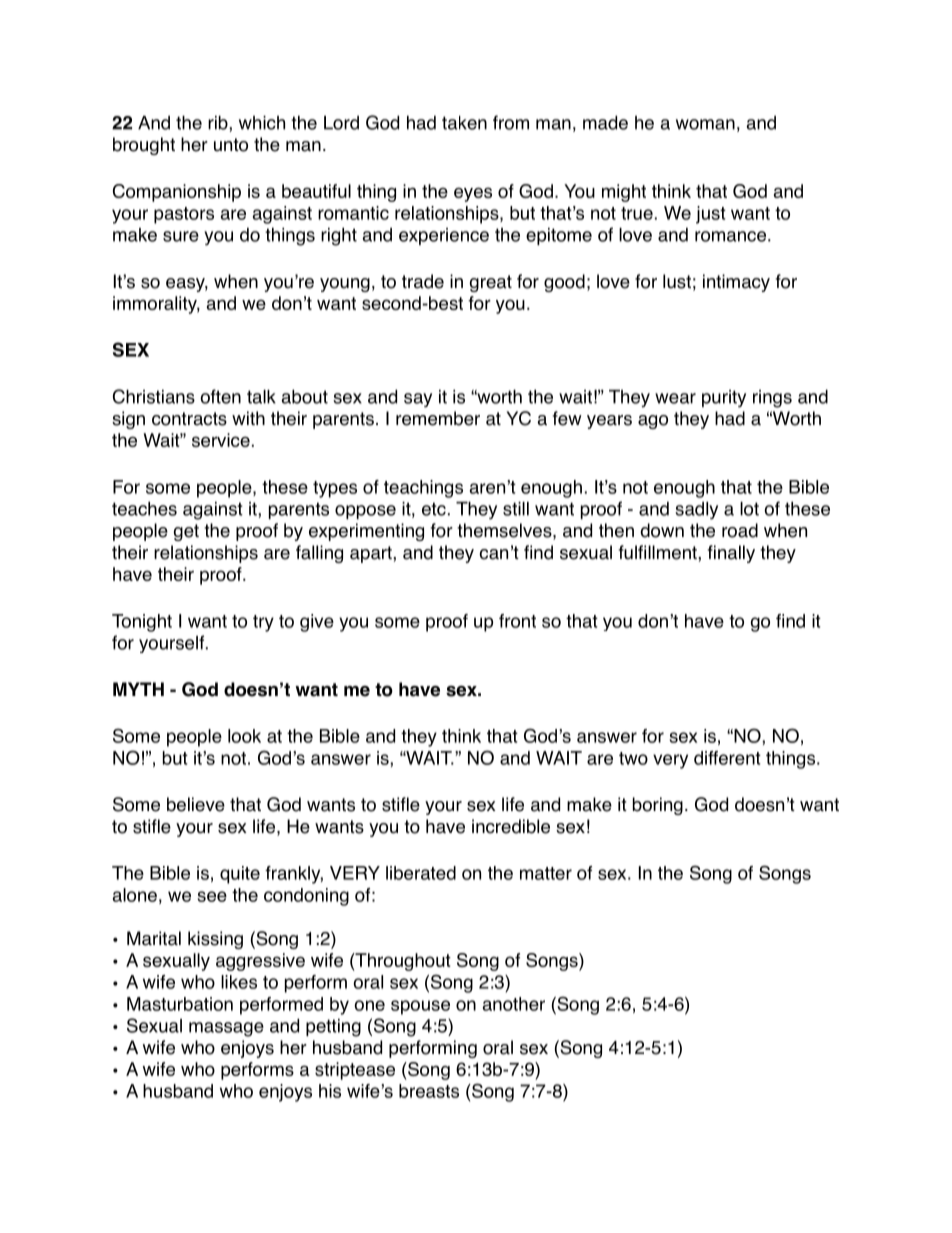 This image has width=952, height=1233. Describe the element at coordinates (517, 621) in the image. I see `front` at that location.
